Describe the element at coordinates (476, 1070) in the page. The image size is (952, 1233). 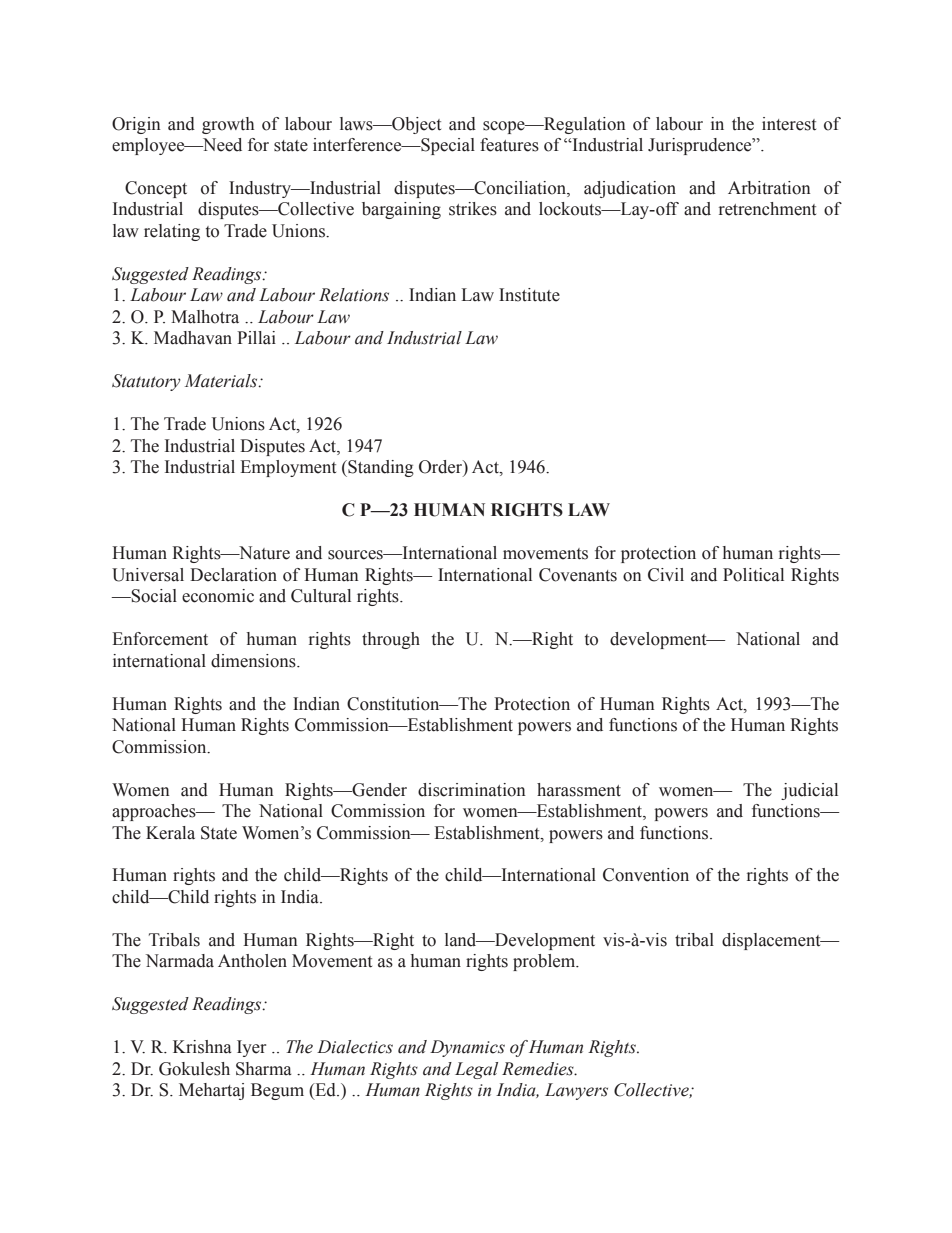
I see `Legal` at that location.
